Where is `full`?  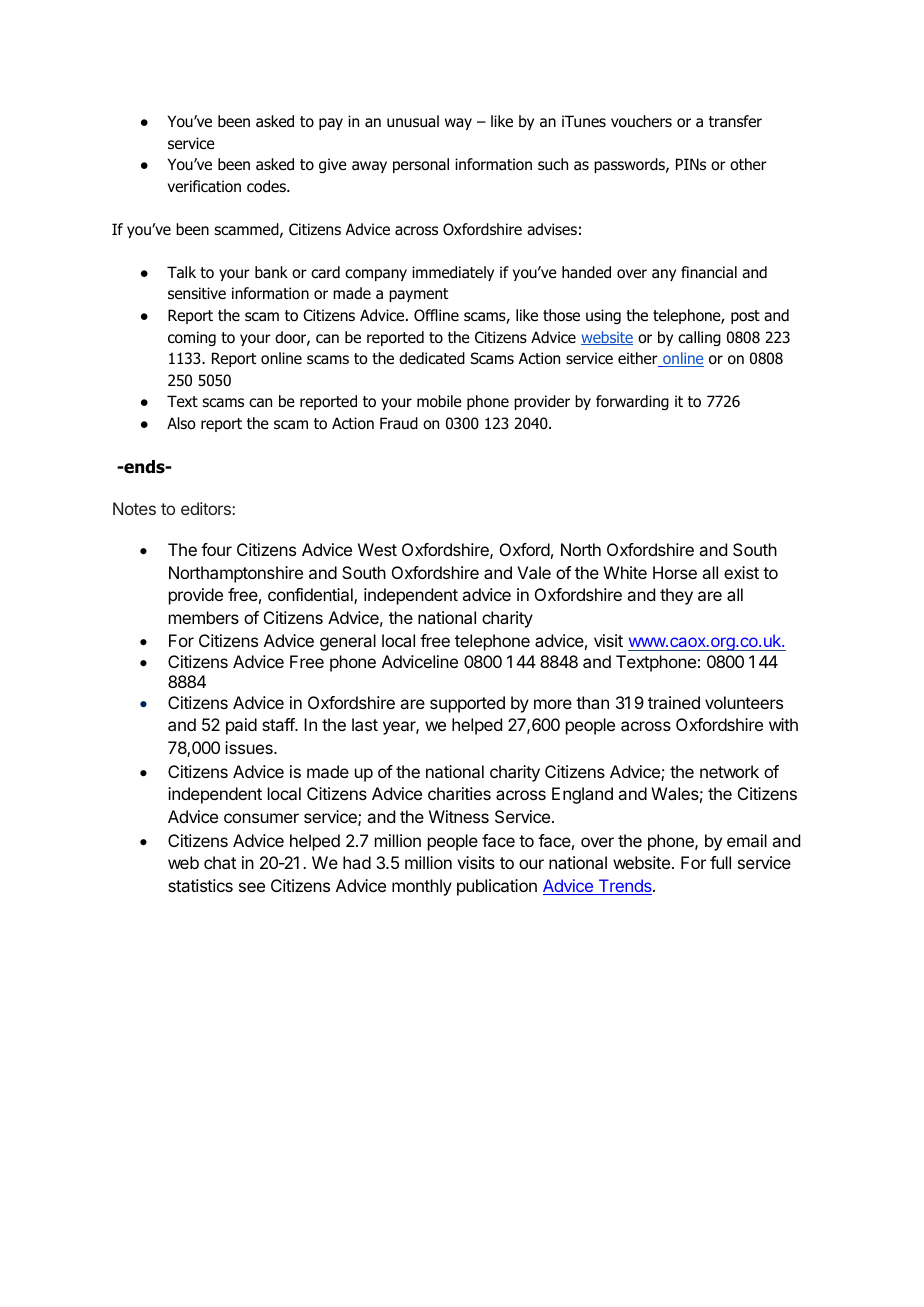
full is located at coordinates (720, 862).
